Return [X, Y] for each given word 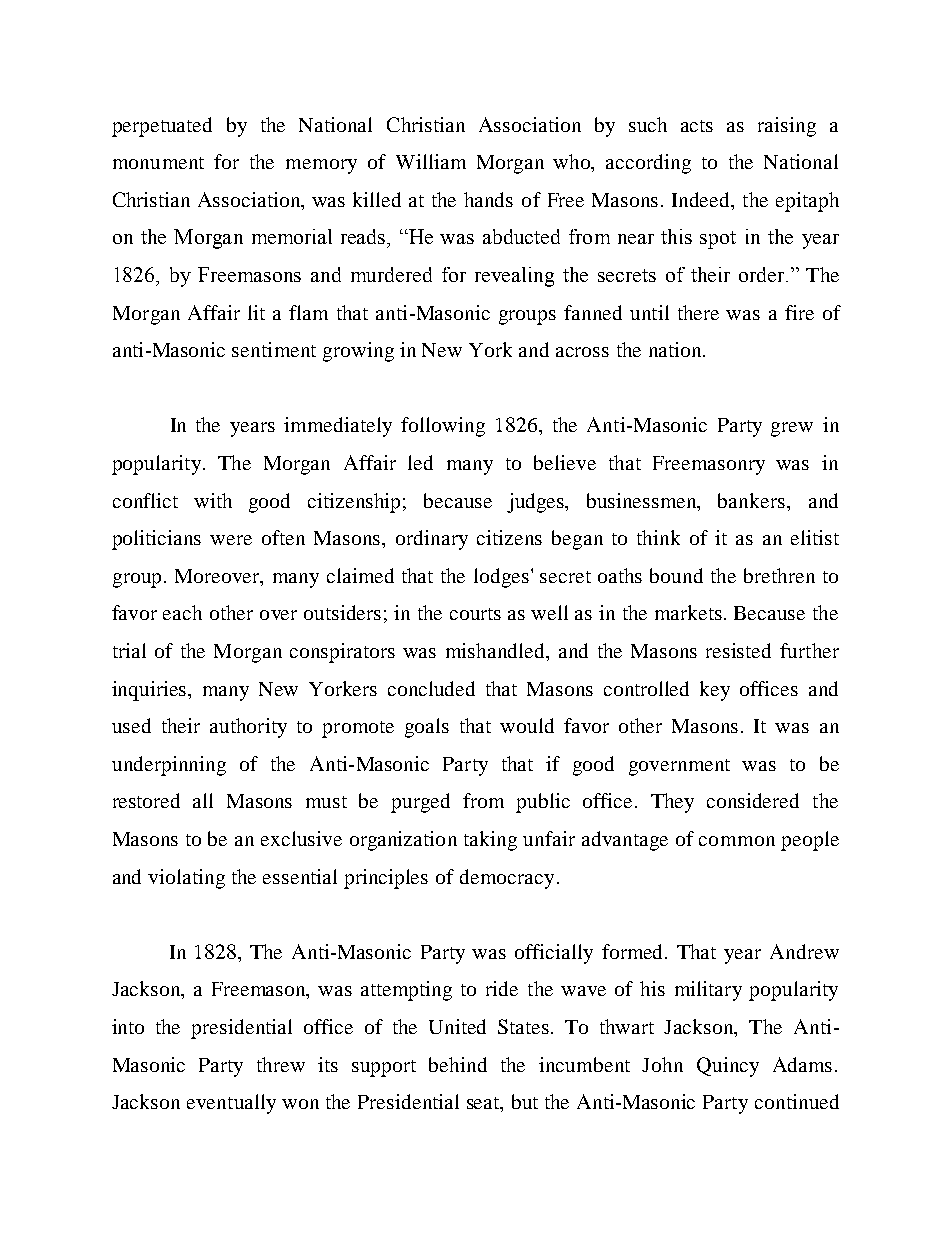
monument [158, 163]
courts [475, 614]
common [737, 841]
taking [490, 841]
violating [186, 879]
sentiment [274, 349]
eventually [231, 1104]
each [182, 612]
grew [792, 429]
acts [697, 126]
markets [690, 612]
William [431, 161]
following [443, 427]
